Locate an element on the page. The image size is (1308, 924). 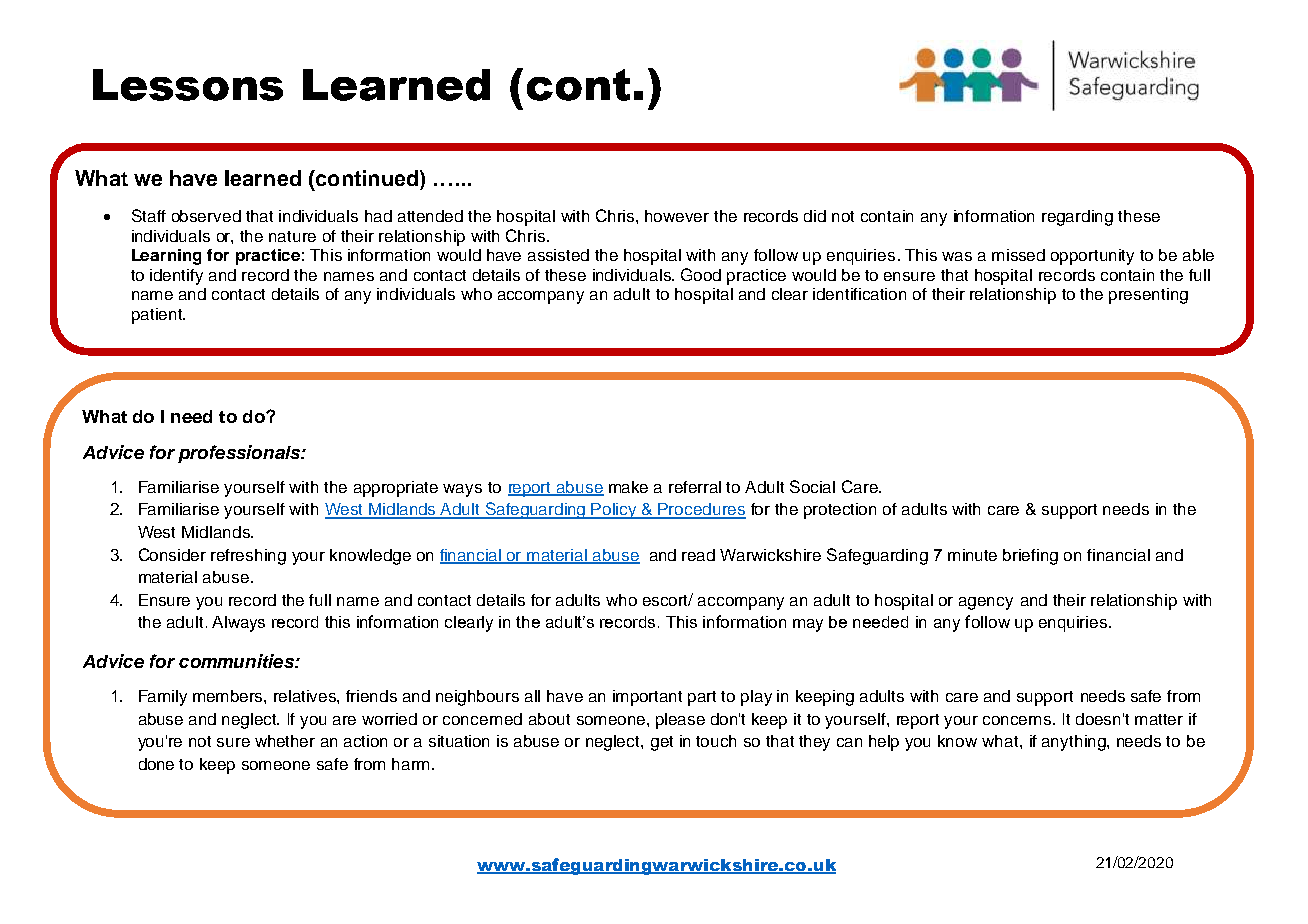
Procedures is located at coordinates (701, 510).
